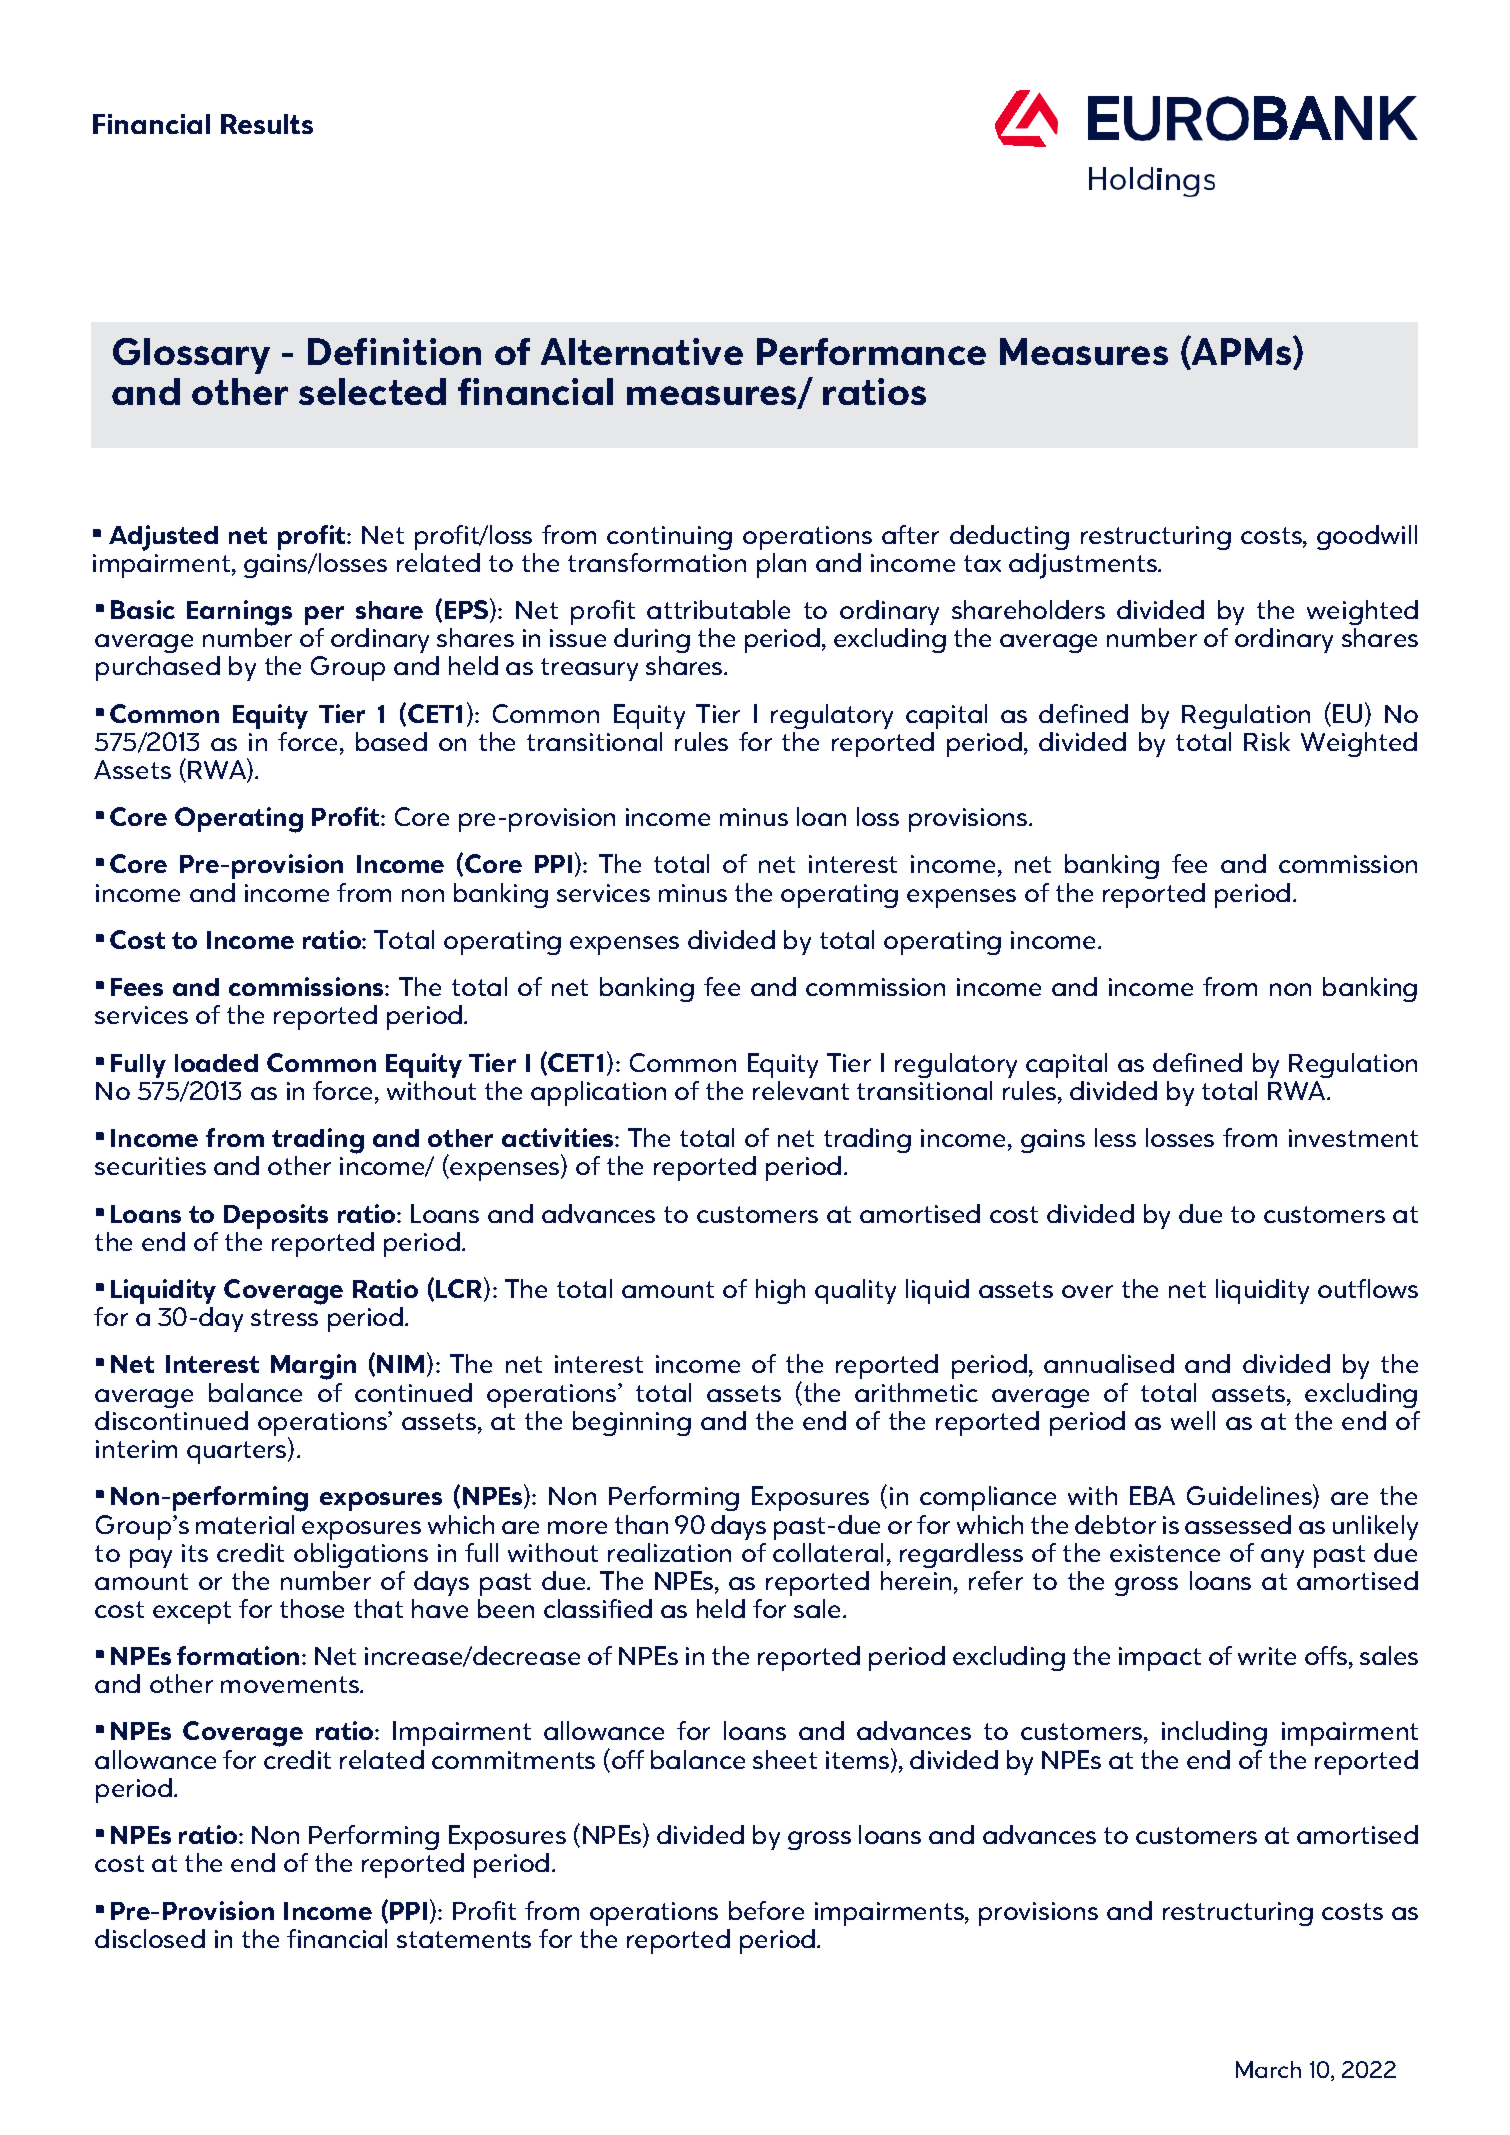 The width and height of the page is (1510, 2135). Describe the element at coordinates (1193, 1420) in the page. I see `well` at that location.
